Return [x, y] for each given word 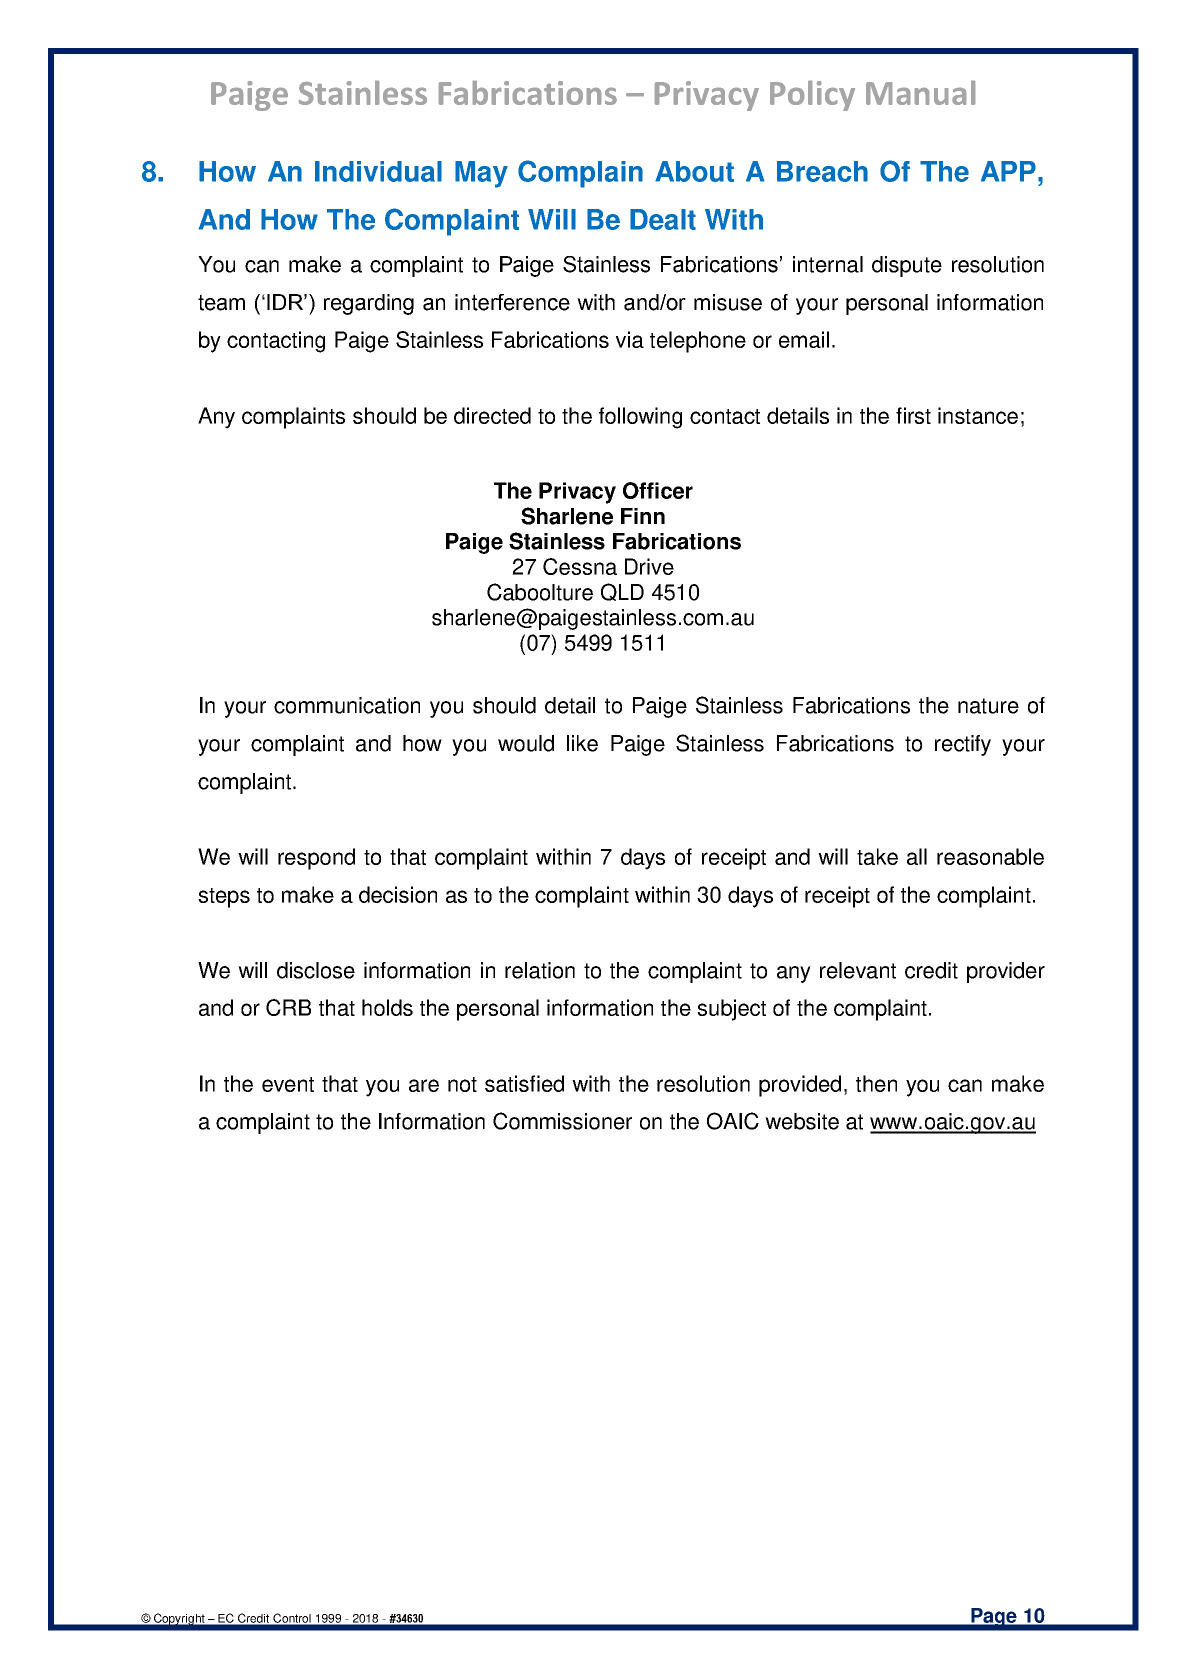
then [876, 1083]
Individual [378, 171]
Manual [920, 93]
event [288, 1084]
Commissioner [562, 1121]
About [694, 171]
